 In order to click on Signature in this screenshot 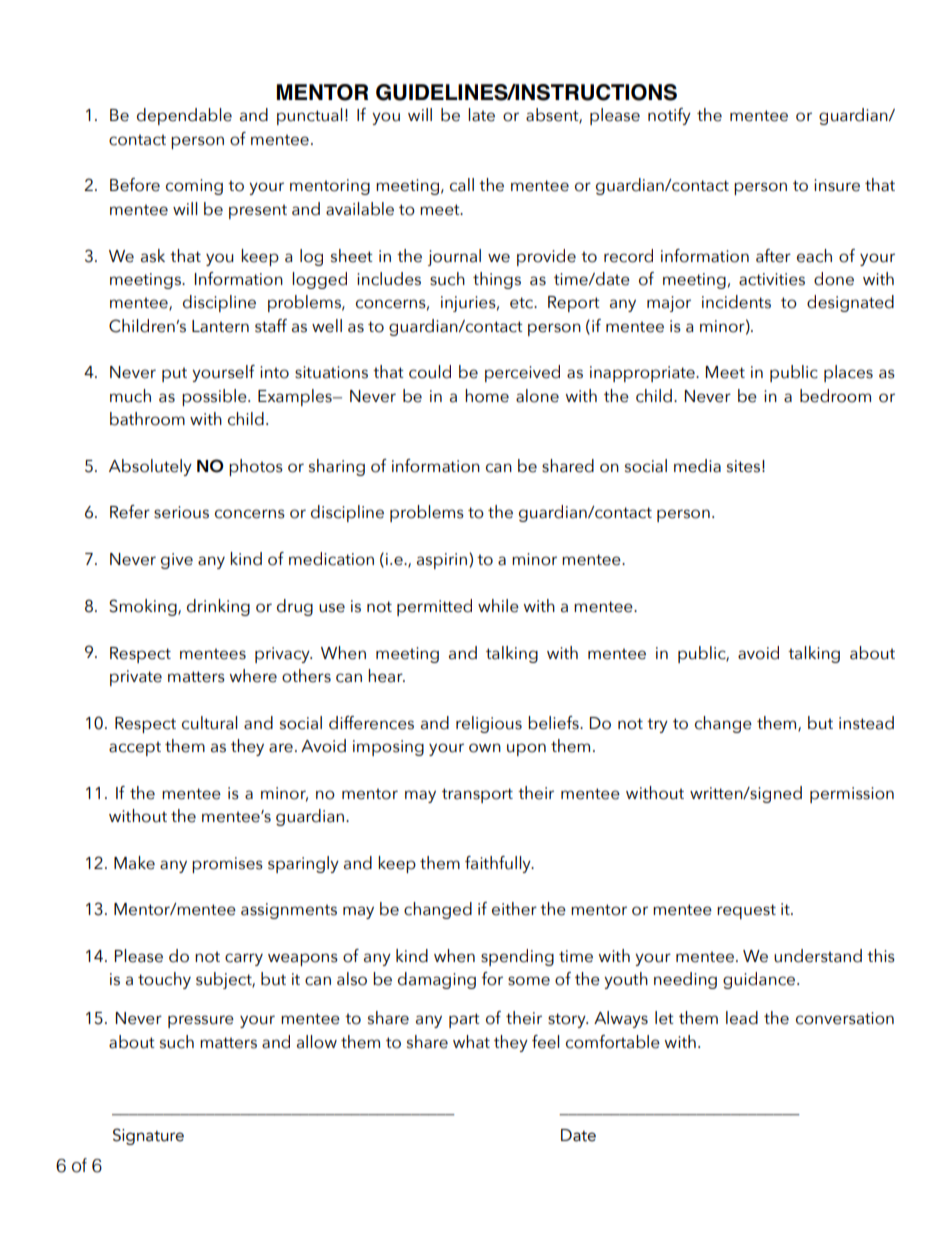, I will do `click(148, 1136)`.
